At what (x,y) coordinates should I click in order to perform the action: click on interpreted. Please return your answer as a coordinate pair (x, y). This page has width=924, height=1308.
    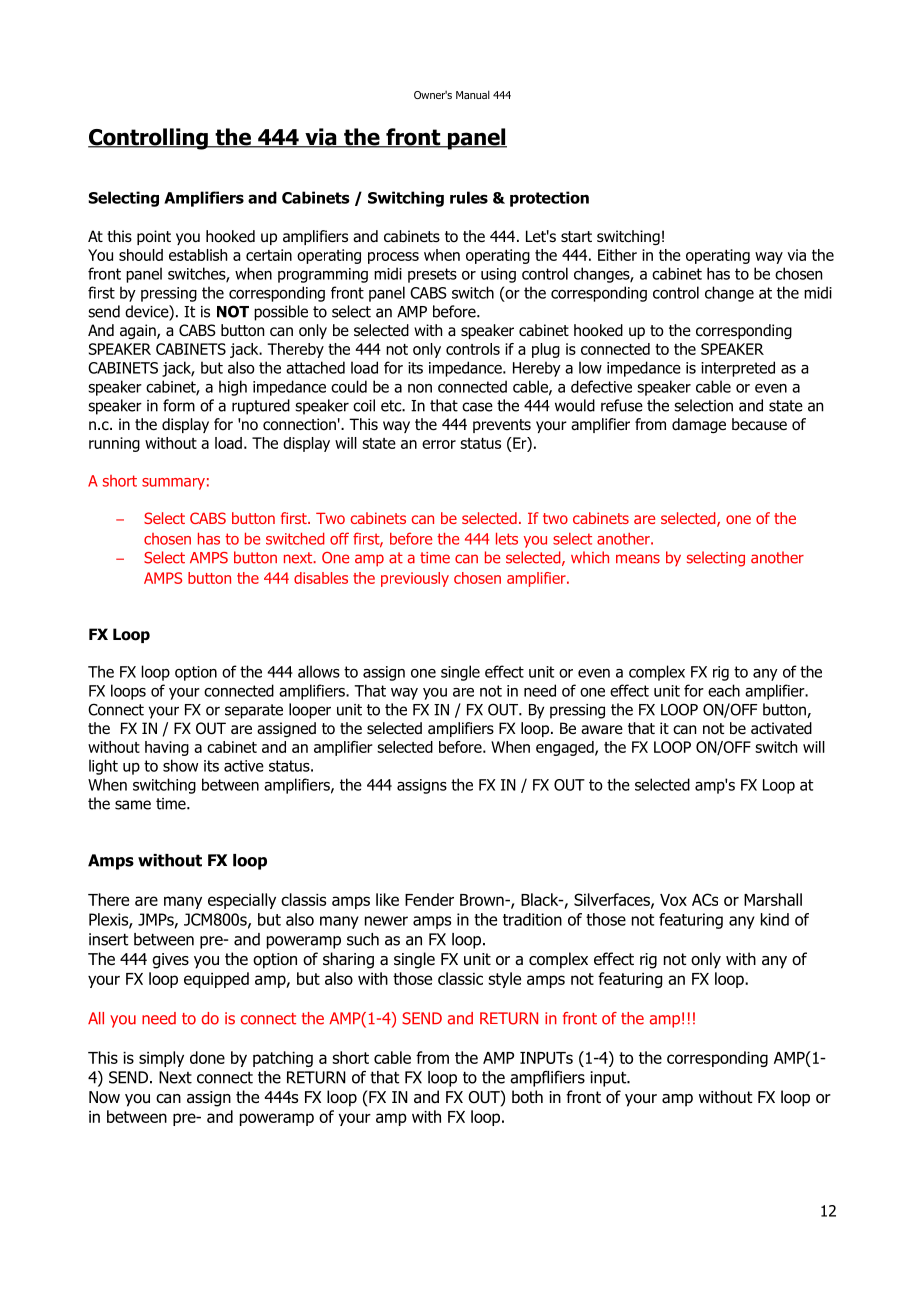
    Looking at the image, I should click on (738, 369).
